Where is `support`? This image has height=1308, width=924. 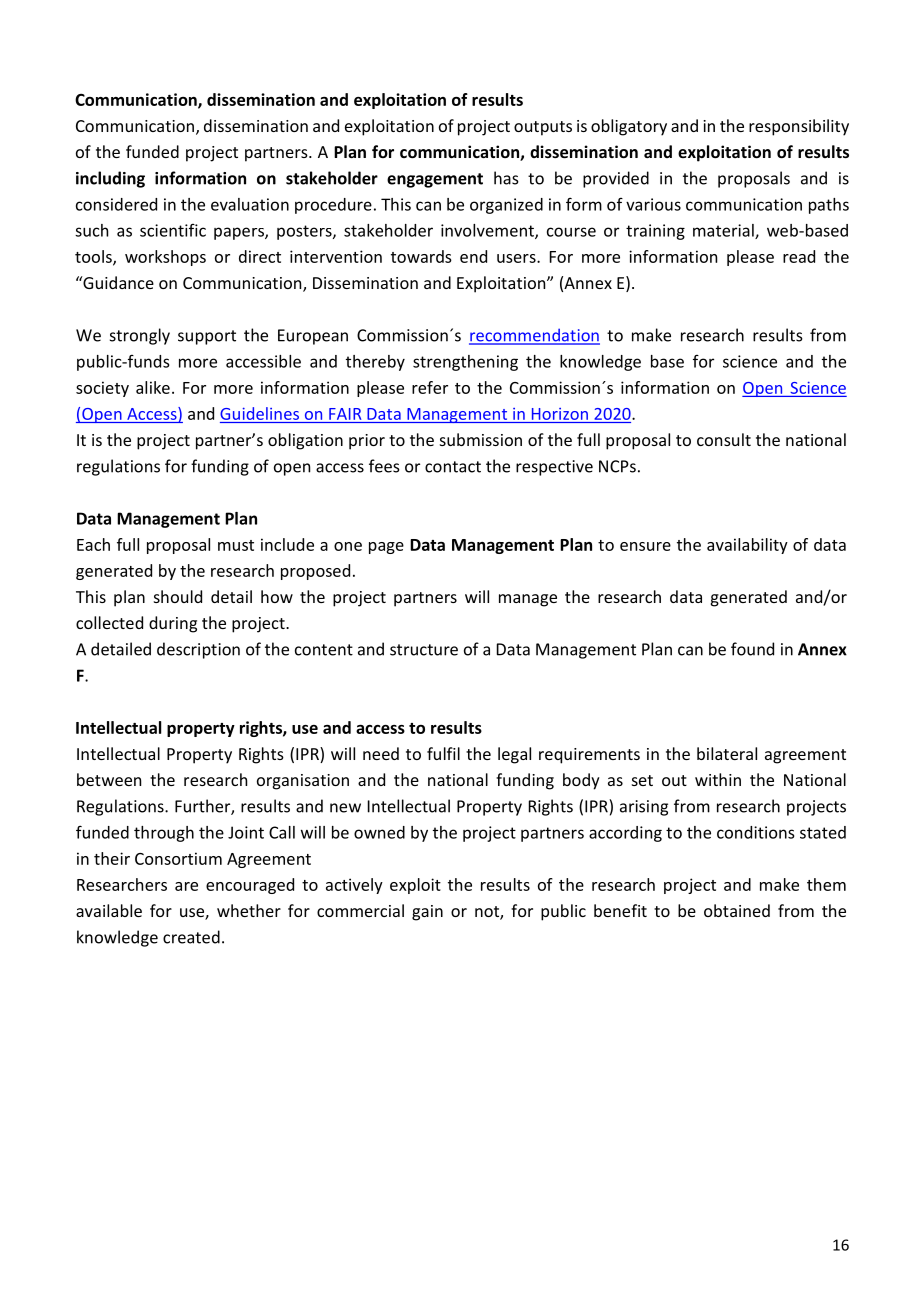
support is located at coordinates (207, 337).
